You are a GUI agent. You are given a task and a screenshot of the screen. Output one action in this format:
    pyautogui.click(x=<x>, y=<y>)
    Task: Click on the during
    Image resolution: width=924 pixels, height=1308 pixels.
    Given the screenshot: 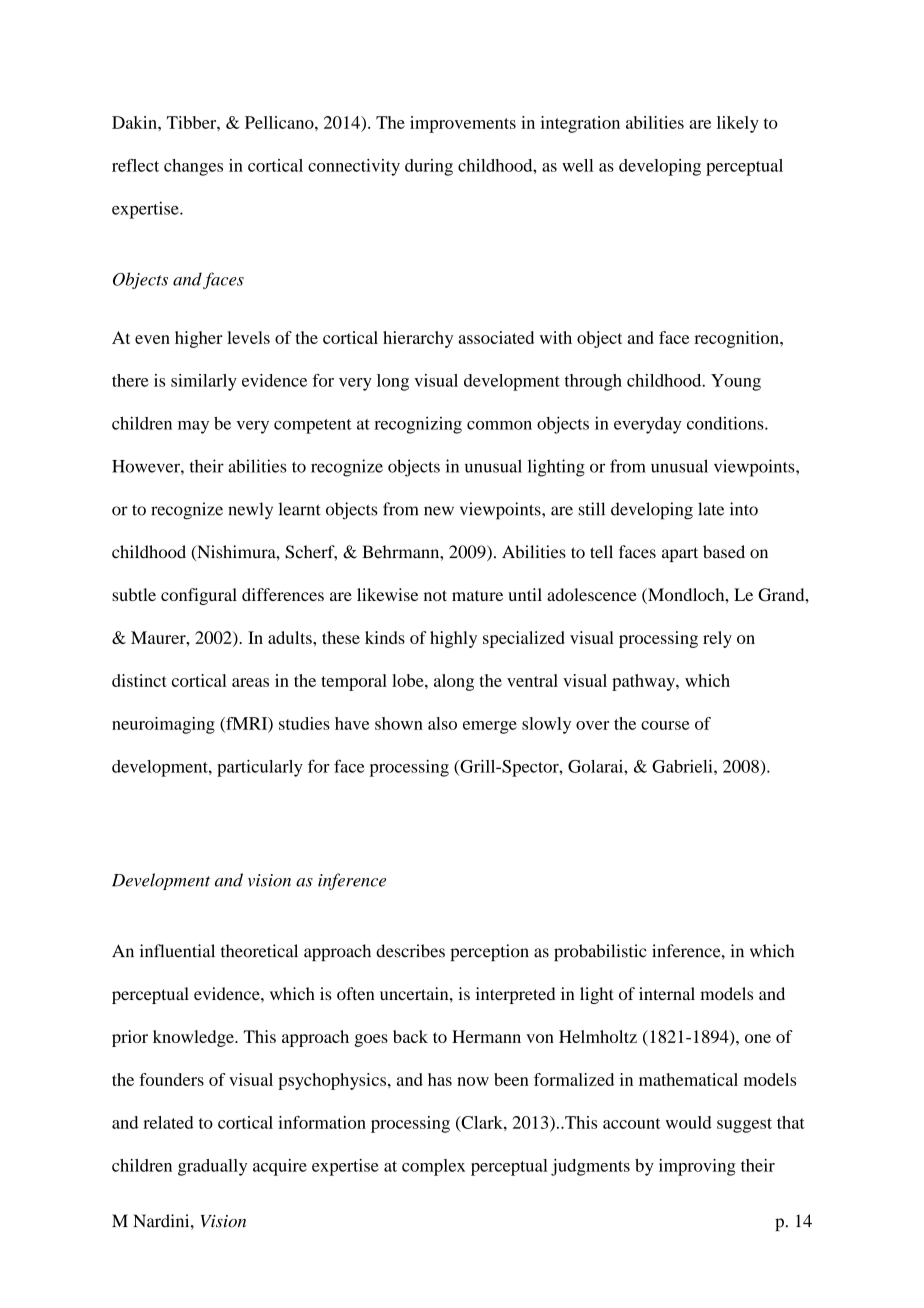 What is the action you would take?
    pyautogui.click(x=429, y=167)
